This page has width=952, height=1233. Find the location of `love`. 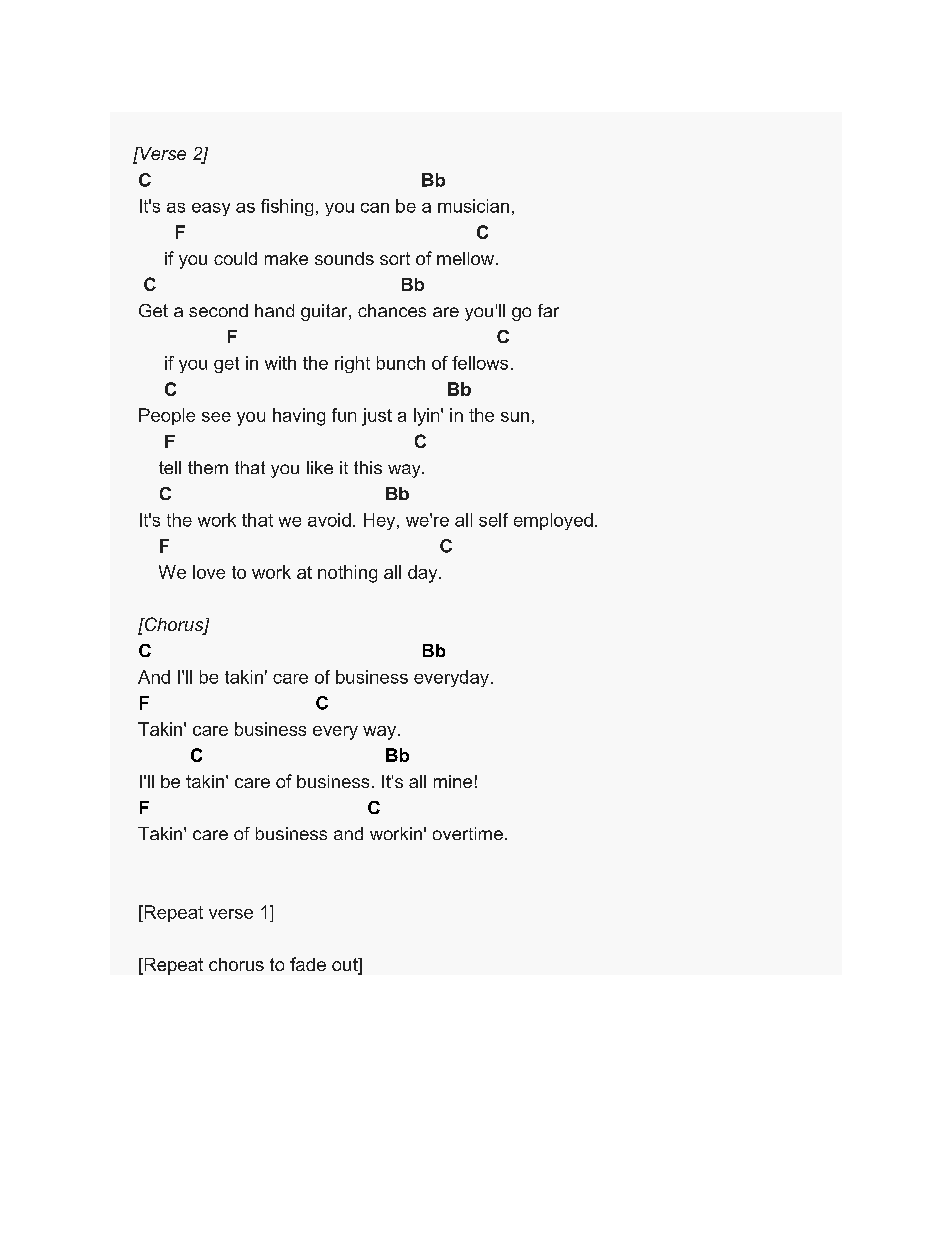

love is located at coordinates (209, 572).
